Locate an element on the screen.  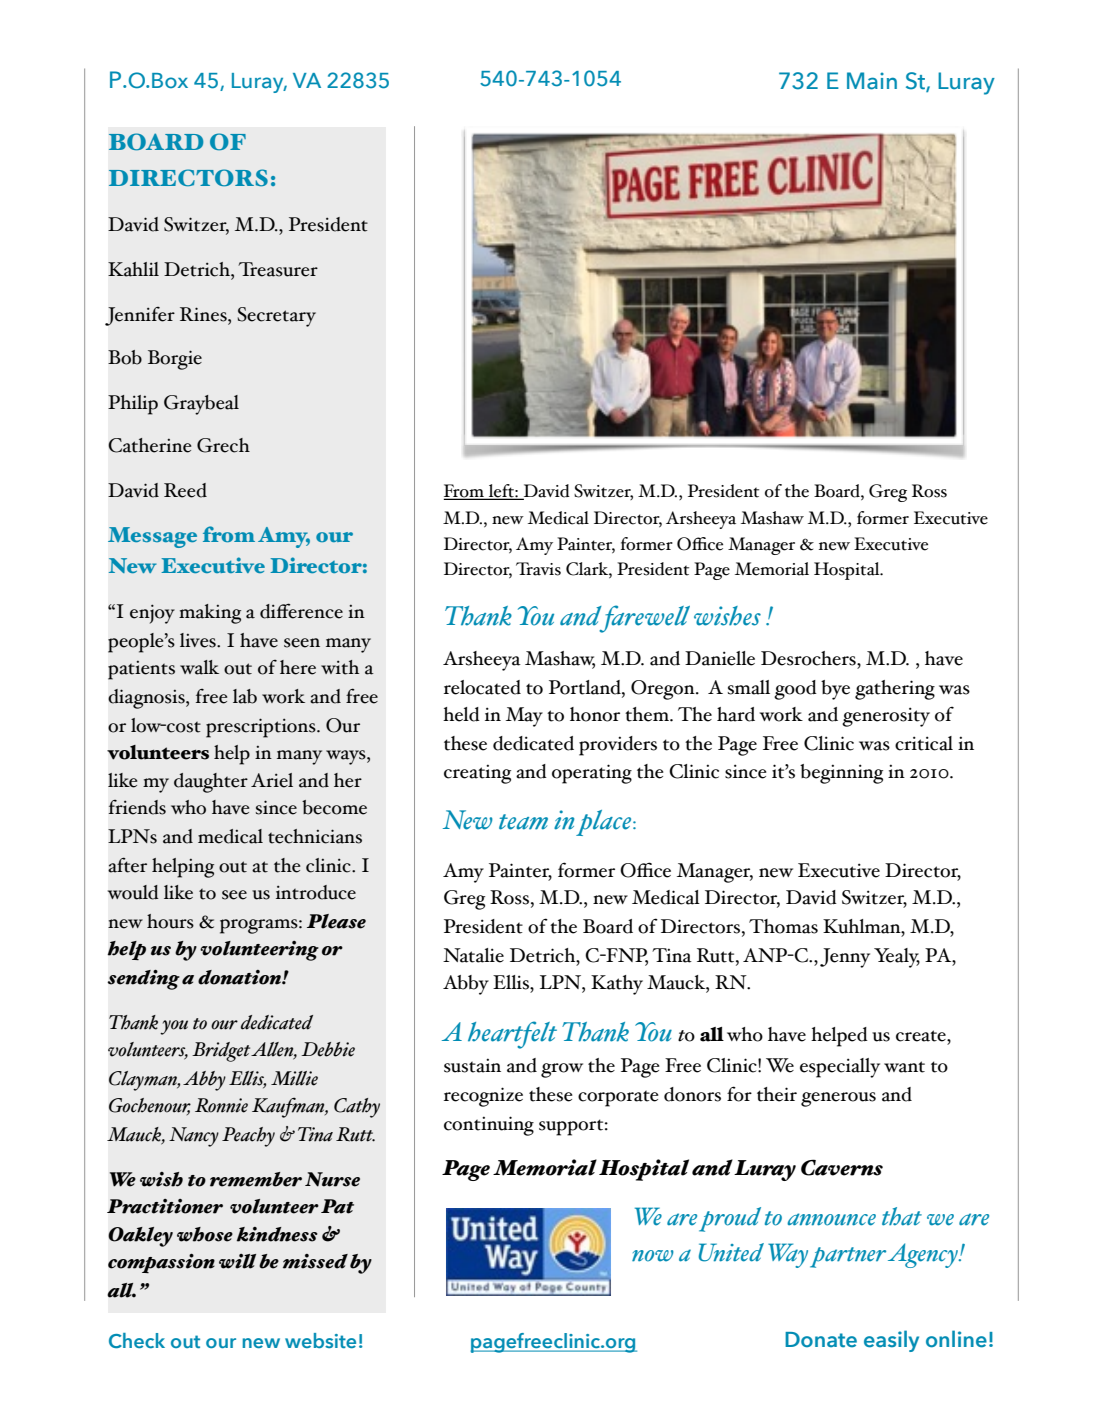
Main is located at coordinates (872, 81).
